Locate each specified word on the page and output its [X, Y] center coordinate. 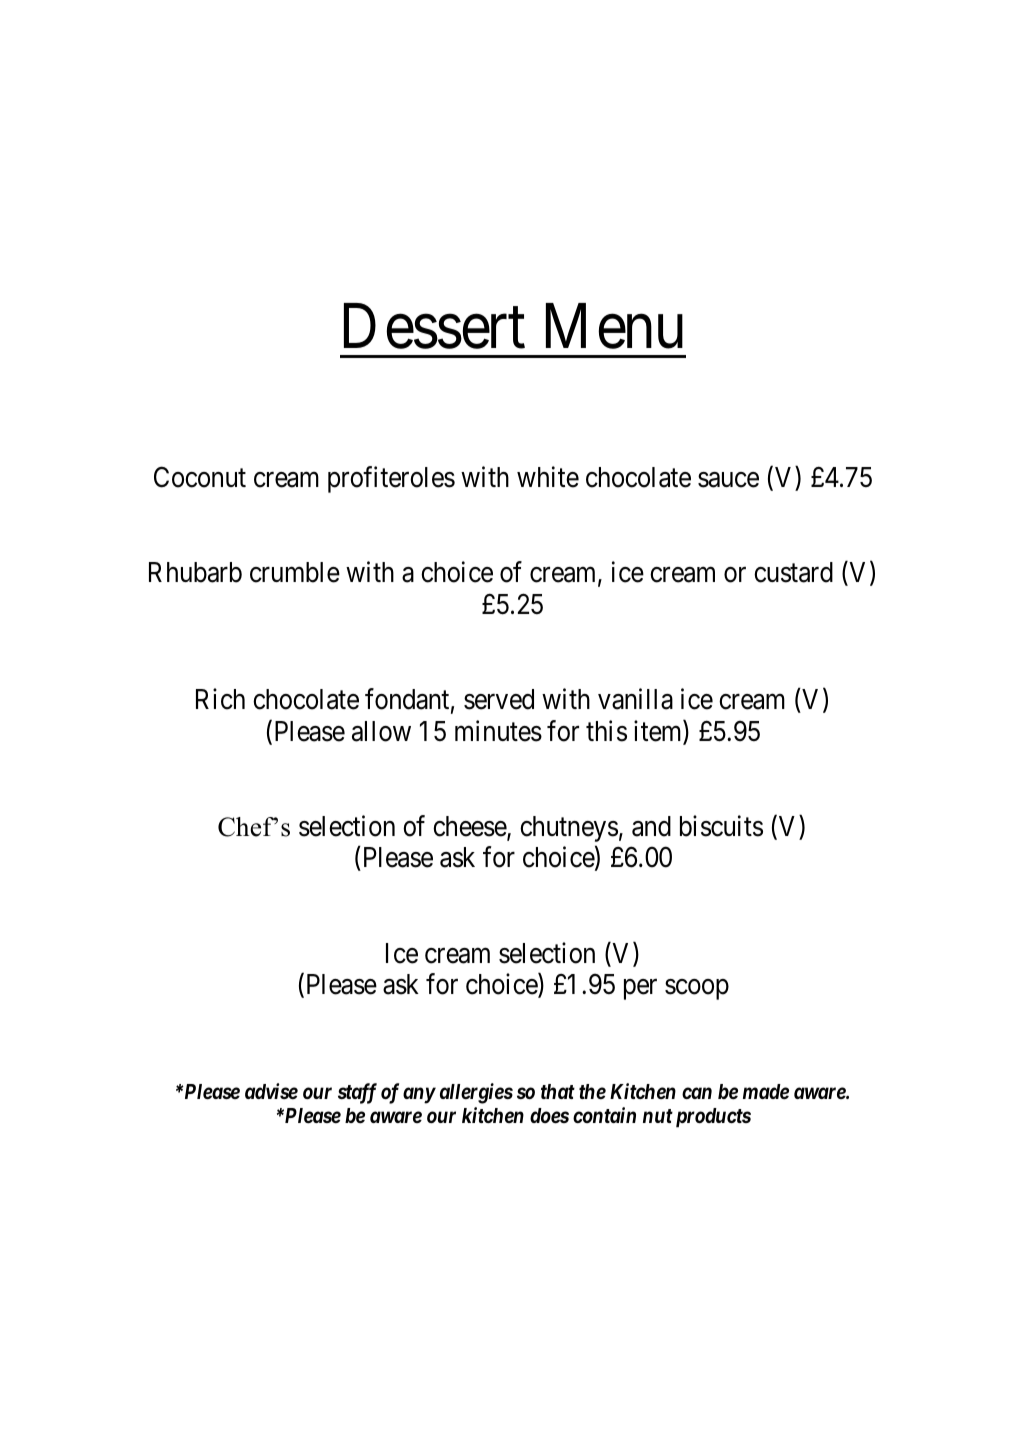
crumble [295, 572]
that [558, 1091]
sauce [728, 480]
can [697, 1093]
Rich [220, 699]
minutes [498, 731]
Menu [614, 327]
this [606, 731]
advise [271, 1091]
